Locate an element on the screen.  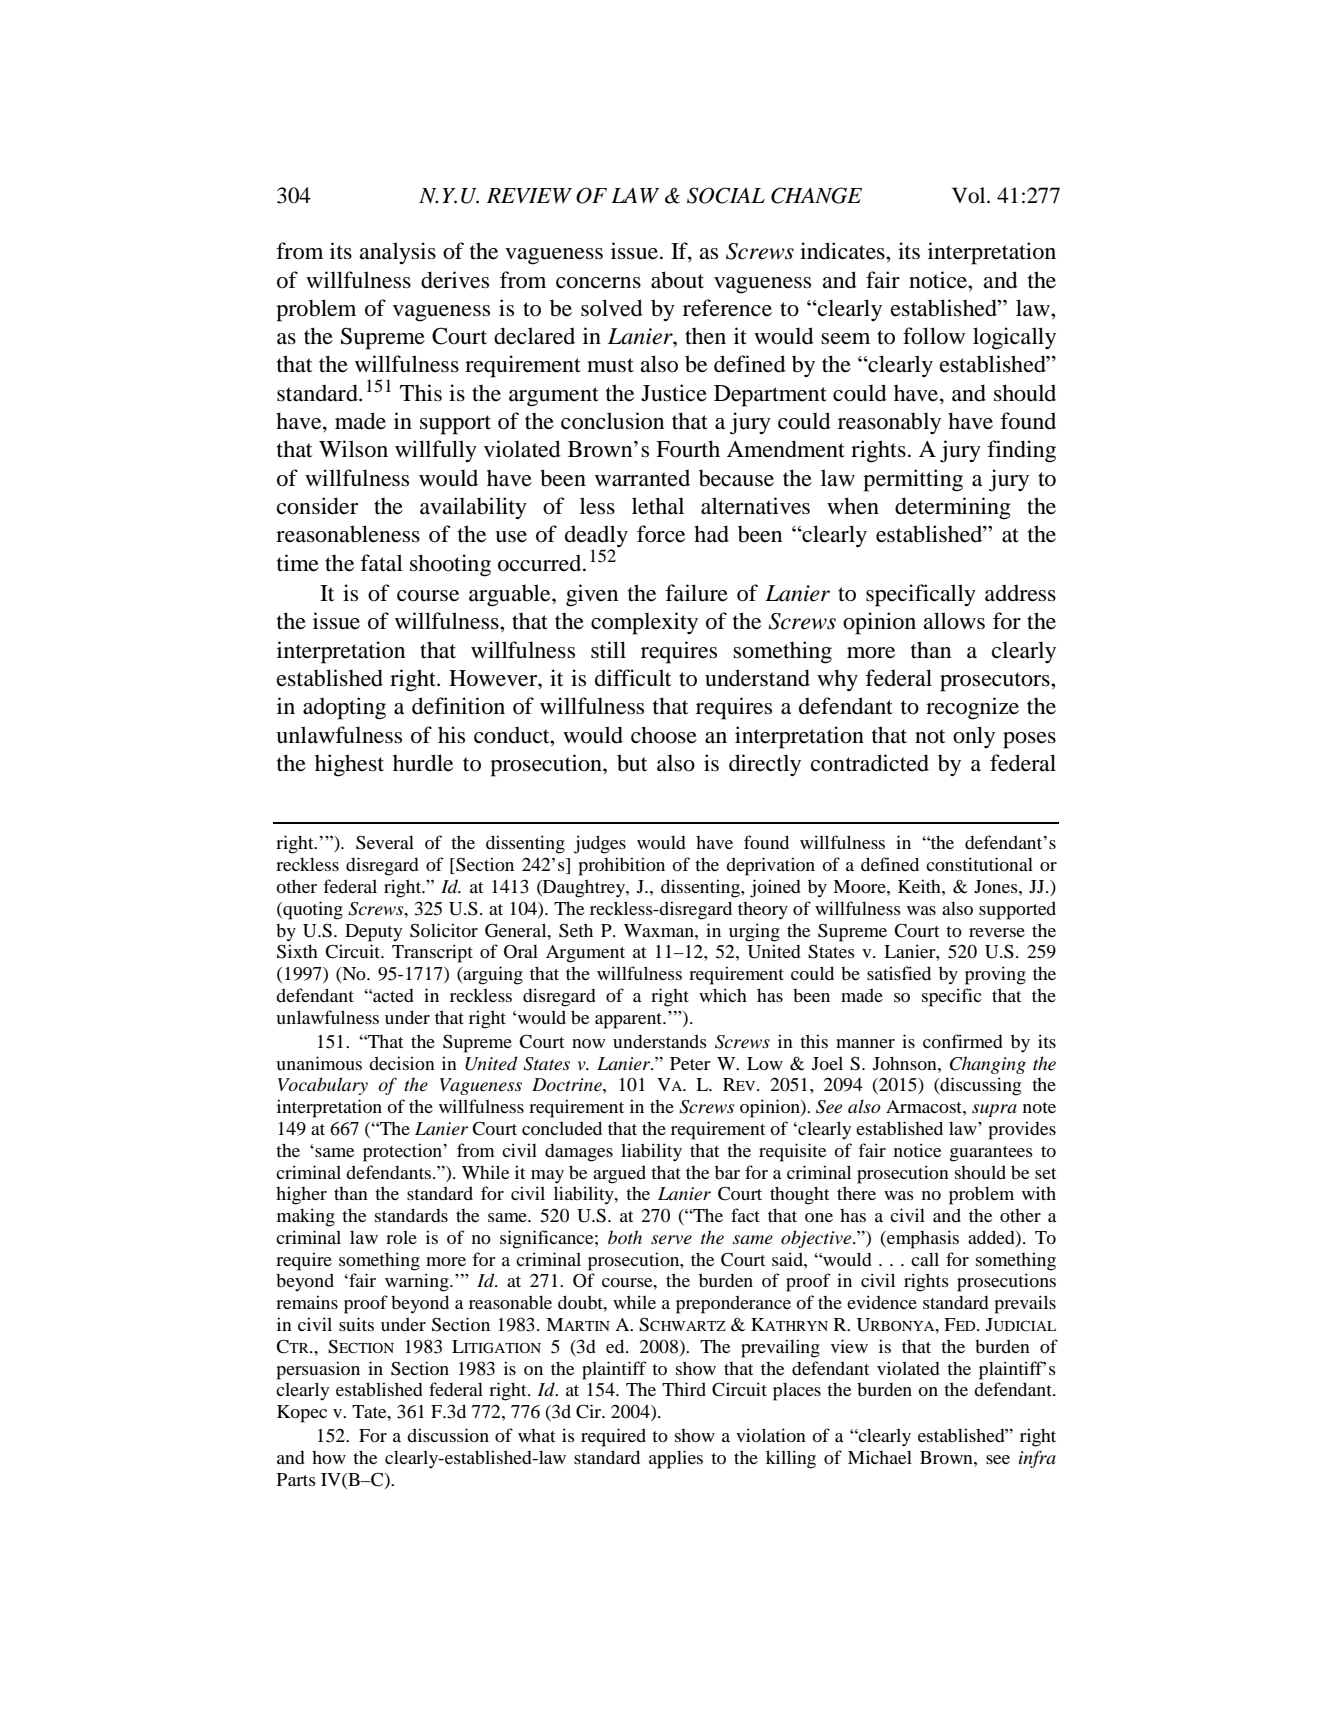
protection is located at coordinates (404, 1152).
